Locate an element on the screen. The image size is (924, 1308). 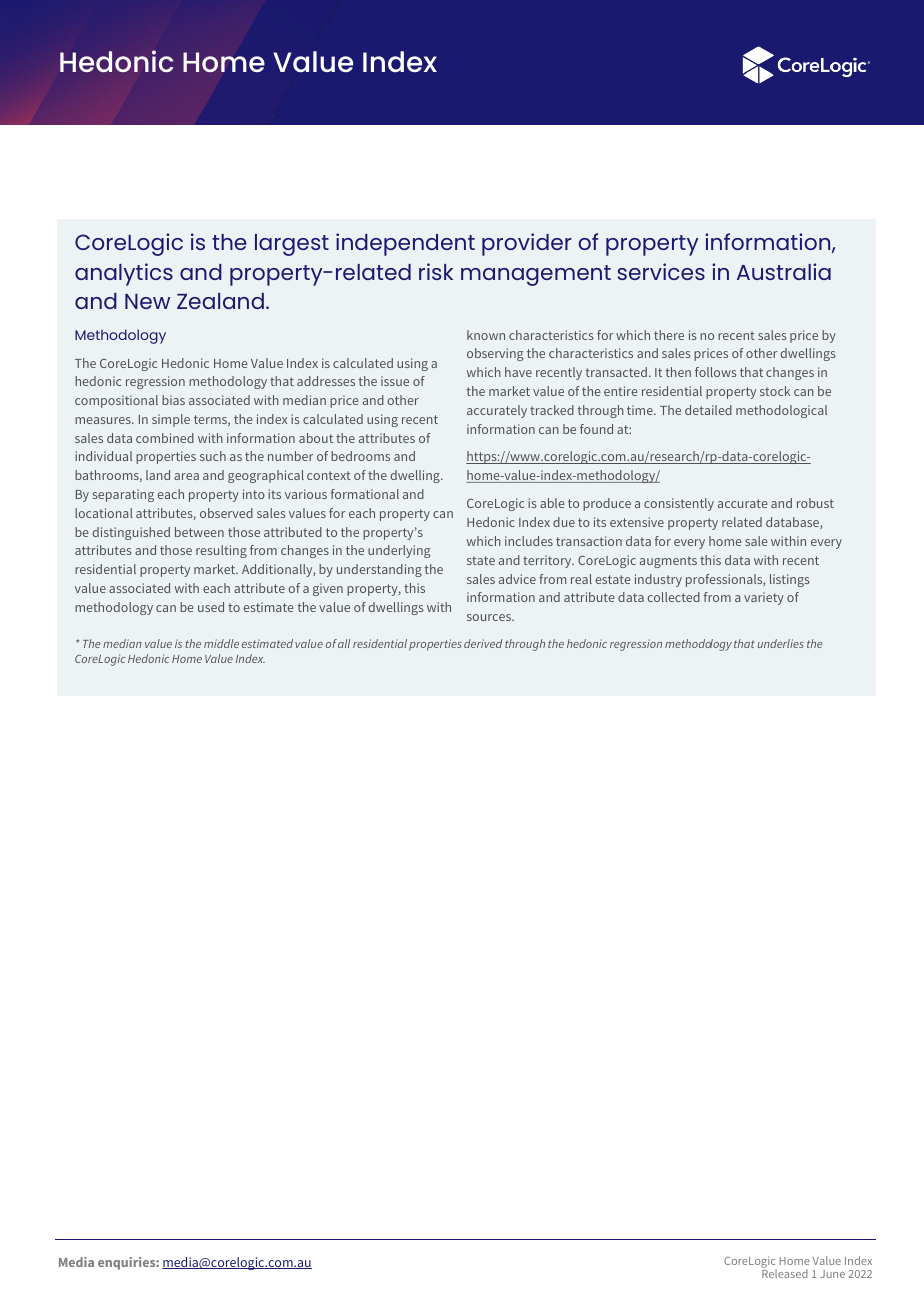
sources is located at coordinates (490, 617).
